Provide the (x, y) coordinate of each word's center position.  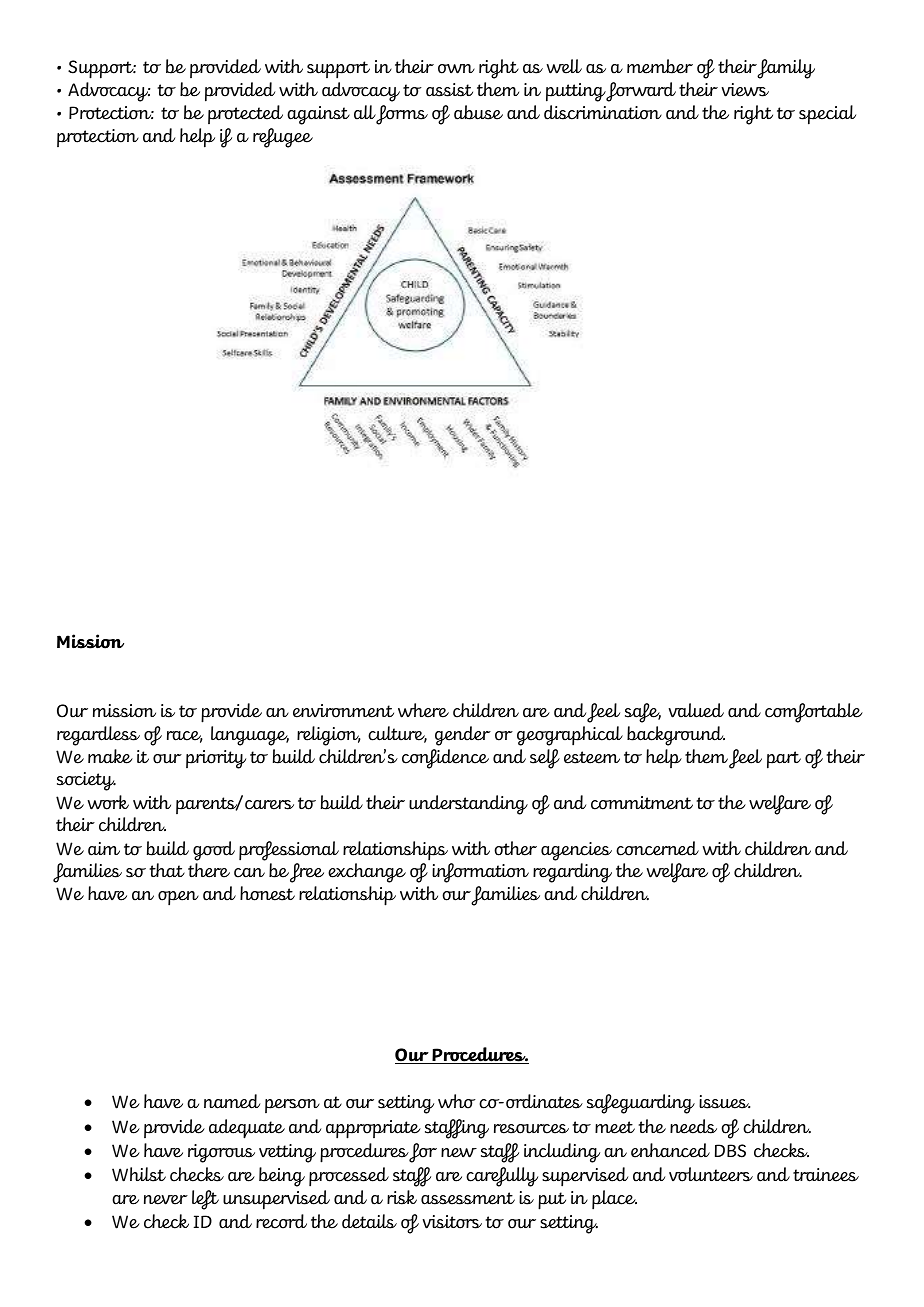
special (827, 115)
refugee (283, 138)
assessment (468, 1198)
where (423, 710)
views (745, 90)
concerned (657, 848)
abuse (478, 112)
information (480, 873)
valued (696, 710)
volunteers (711, 1174)
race (185, 737)
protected (245, 114)
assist (449, 90)
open (178, 898)
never (166, 1200)
